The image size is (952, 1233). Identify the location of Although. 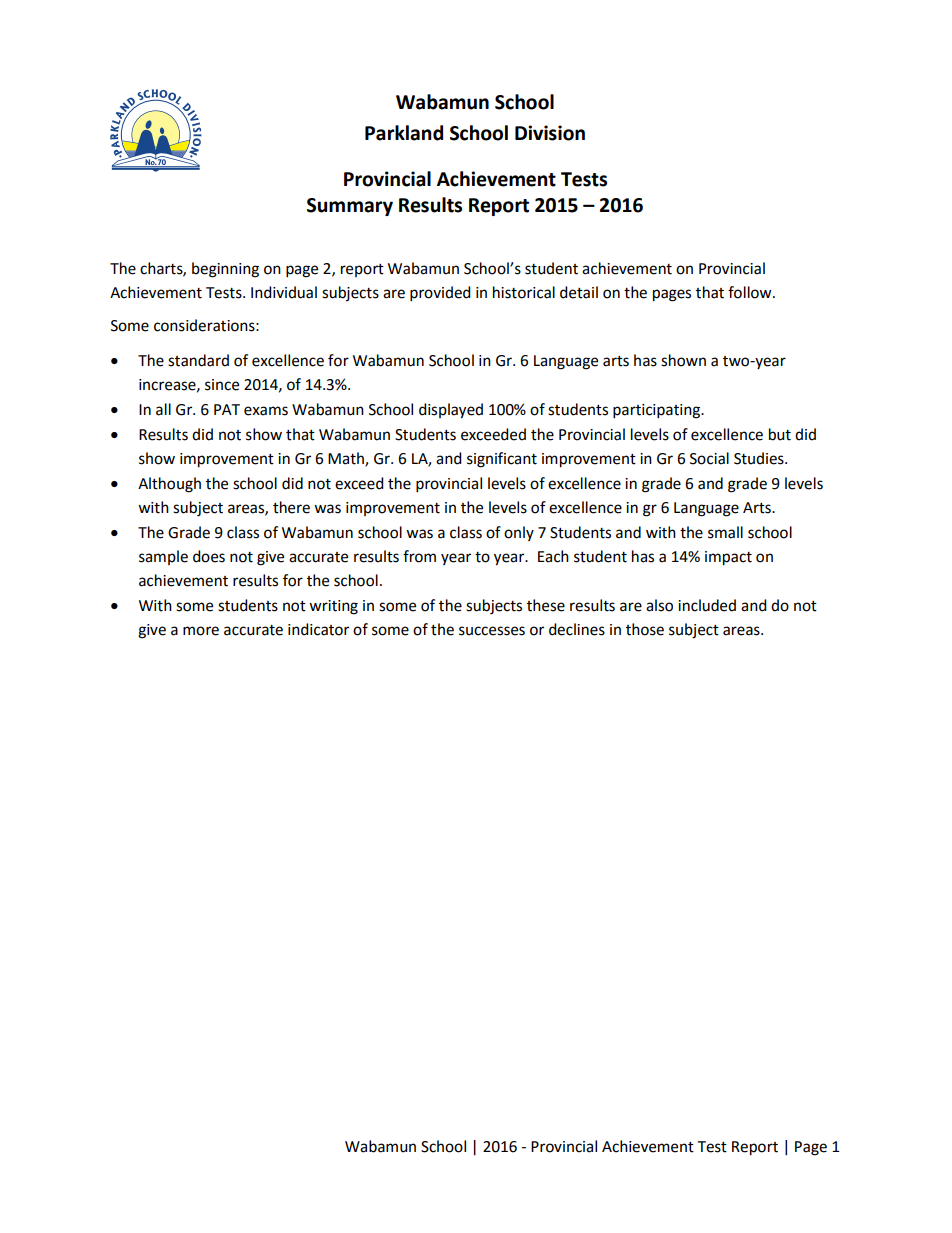
(169, 485).
